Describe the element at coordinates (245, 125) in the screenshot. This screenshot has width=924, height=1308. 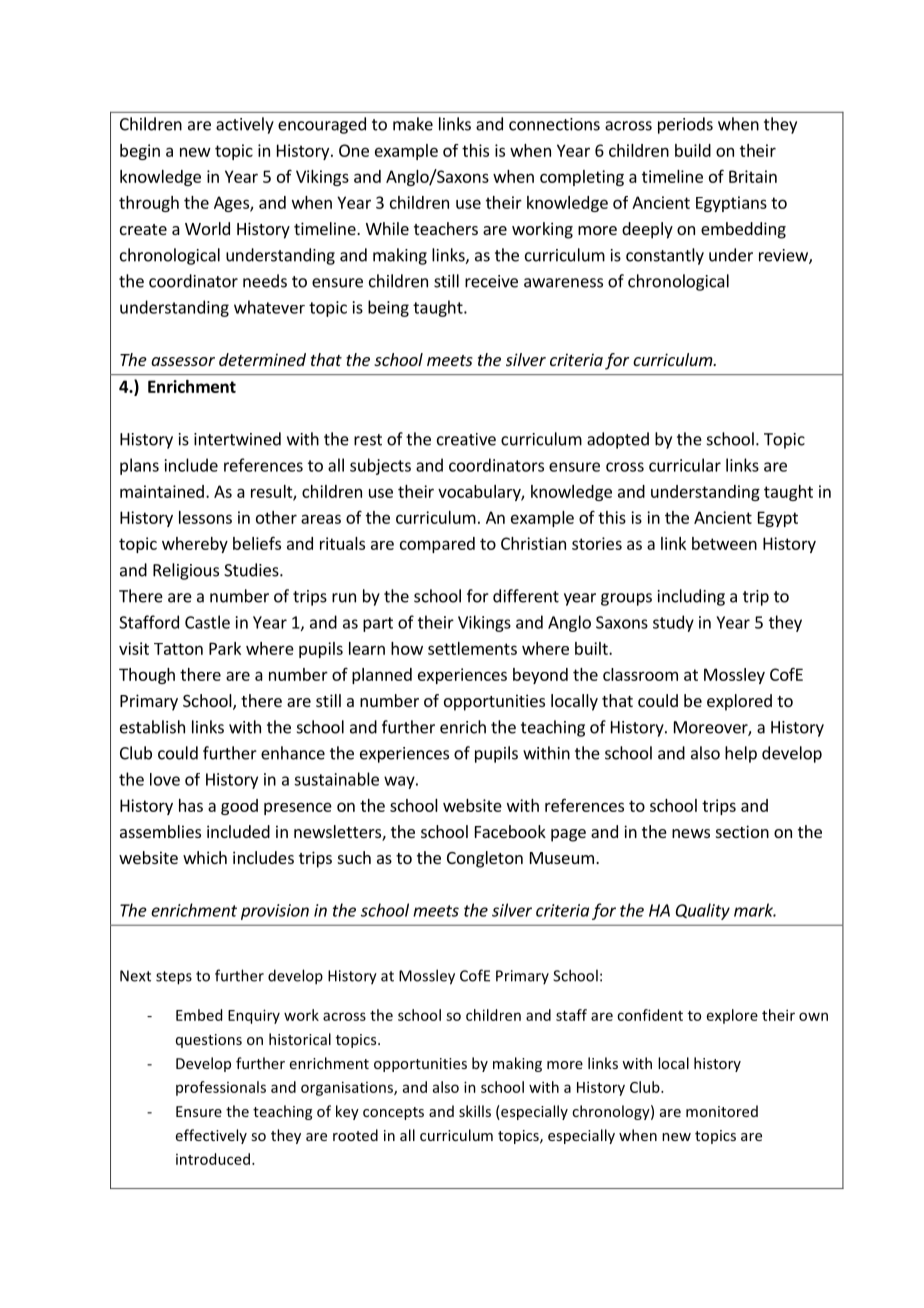
I see `actively` at that location.
